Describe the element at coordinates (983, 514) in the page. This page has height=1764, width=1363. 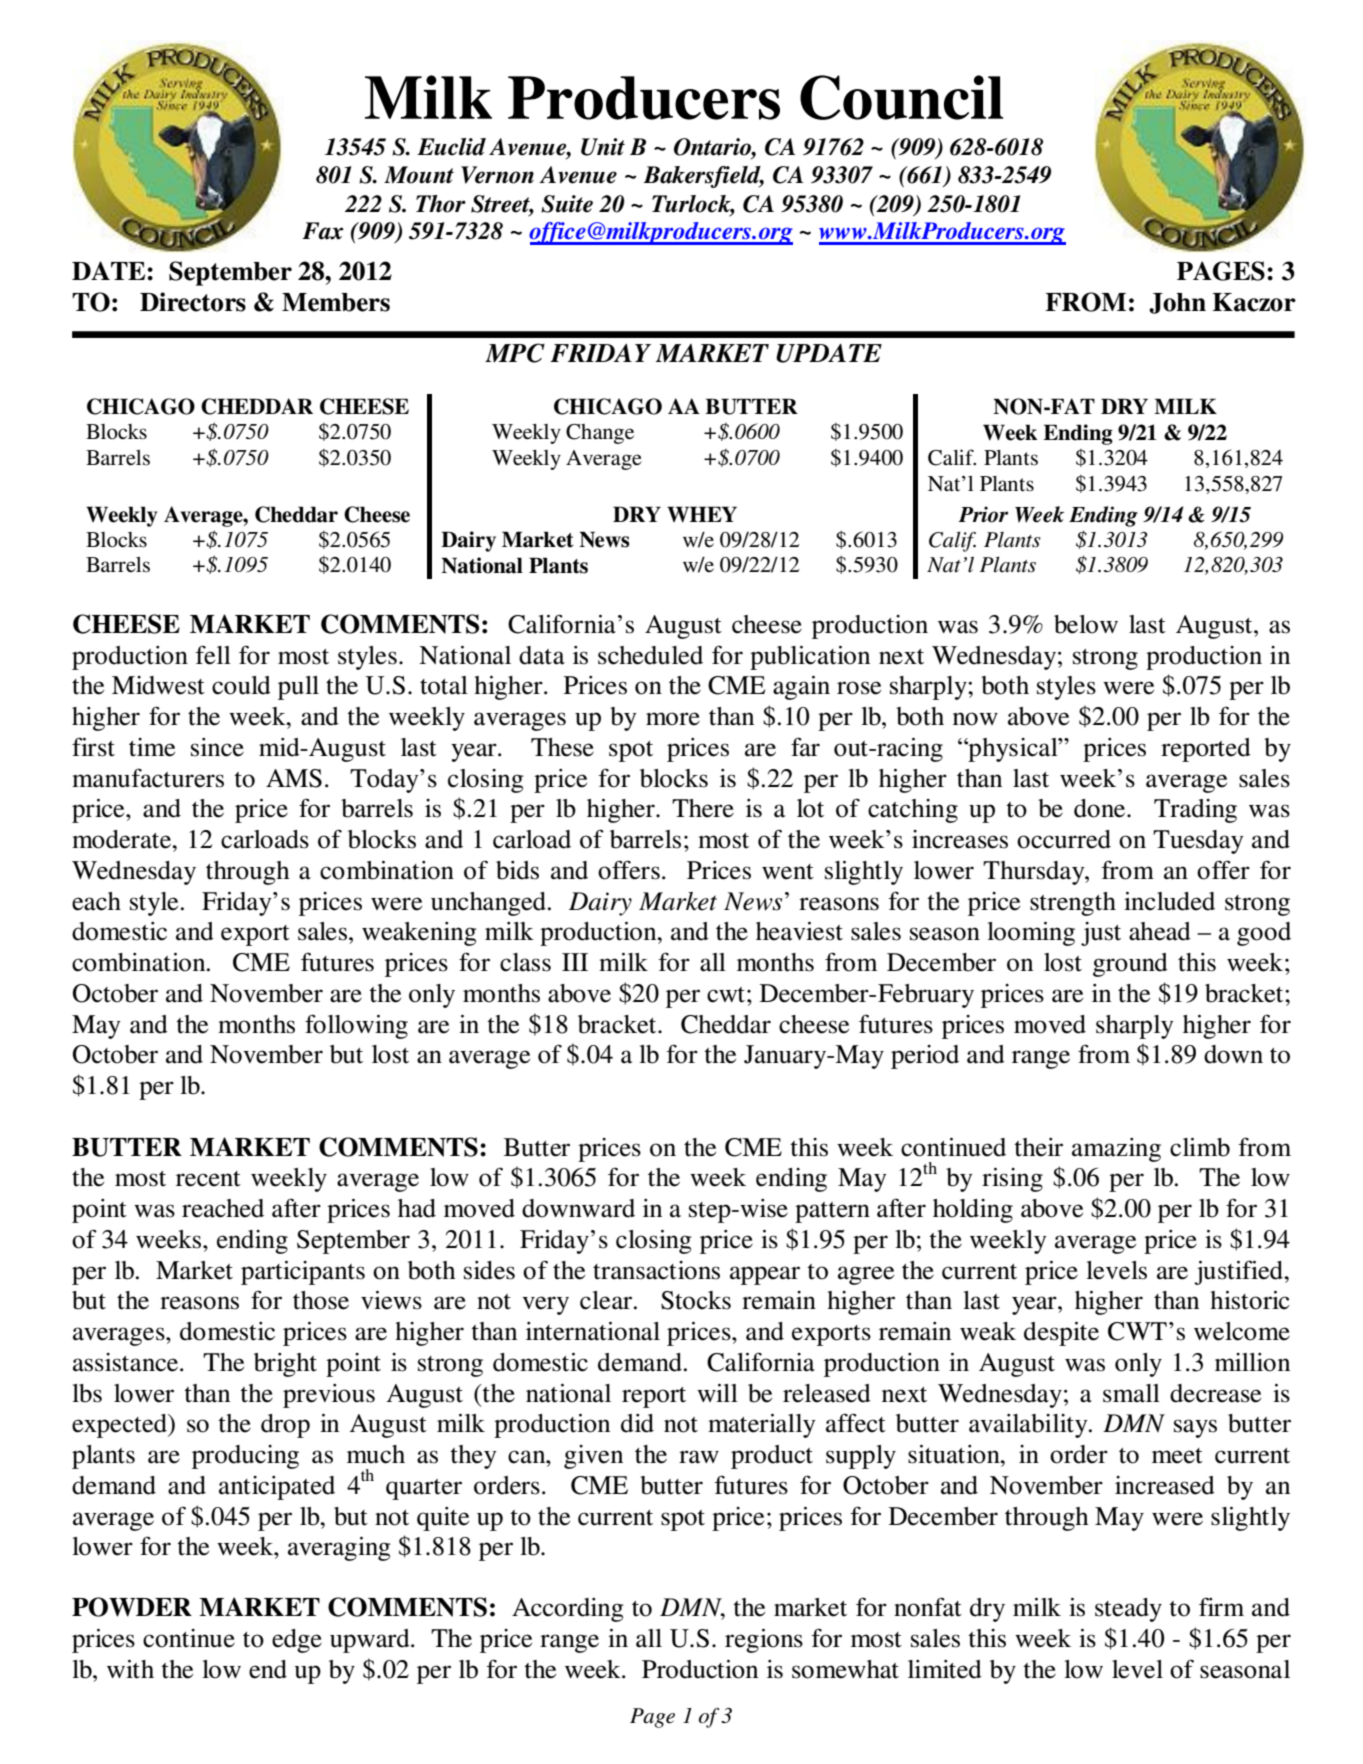
I see `Prior` at that location.
